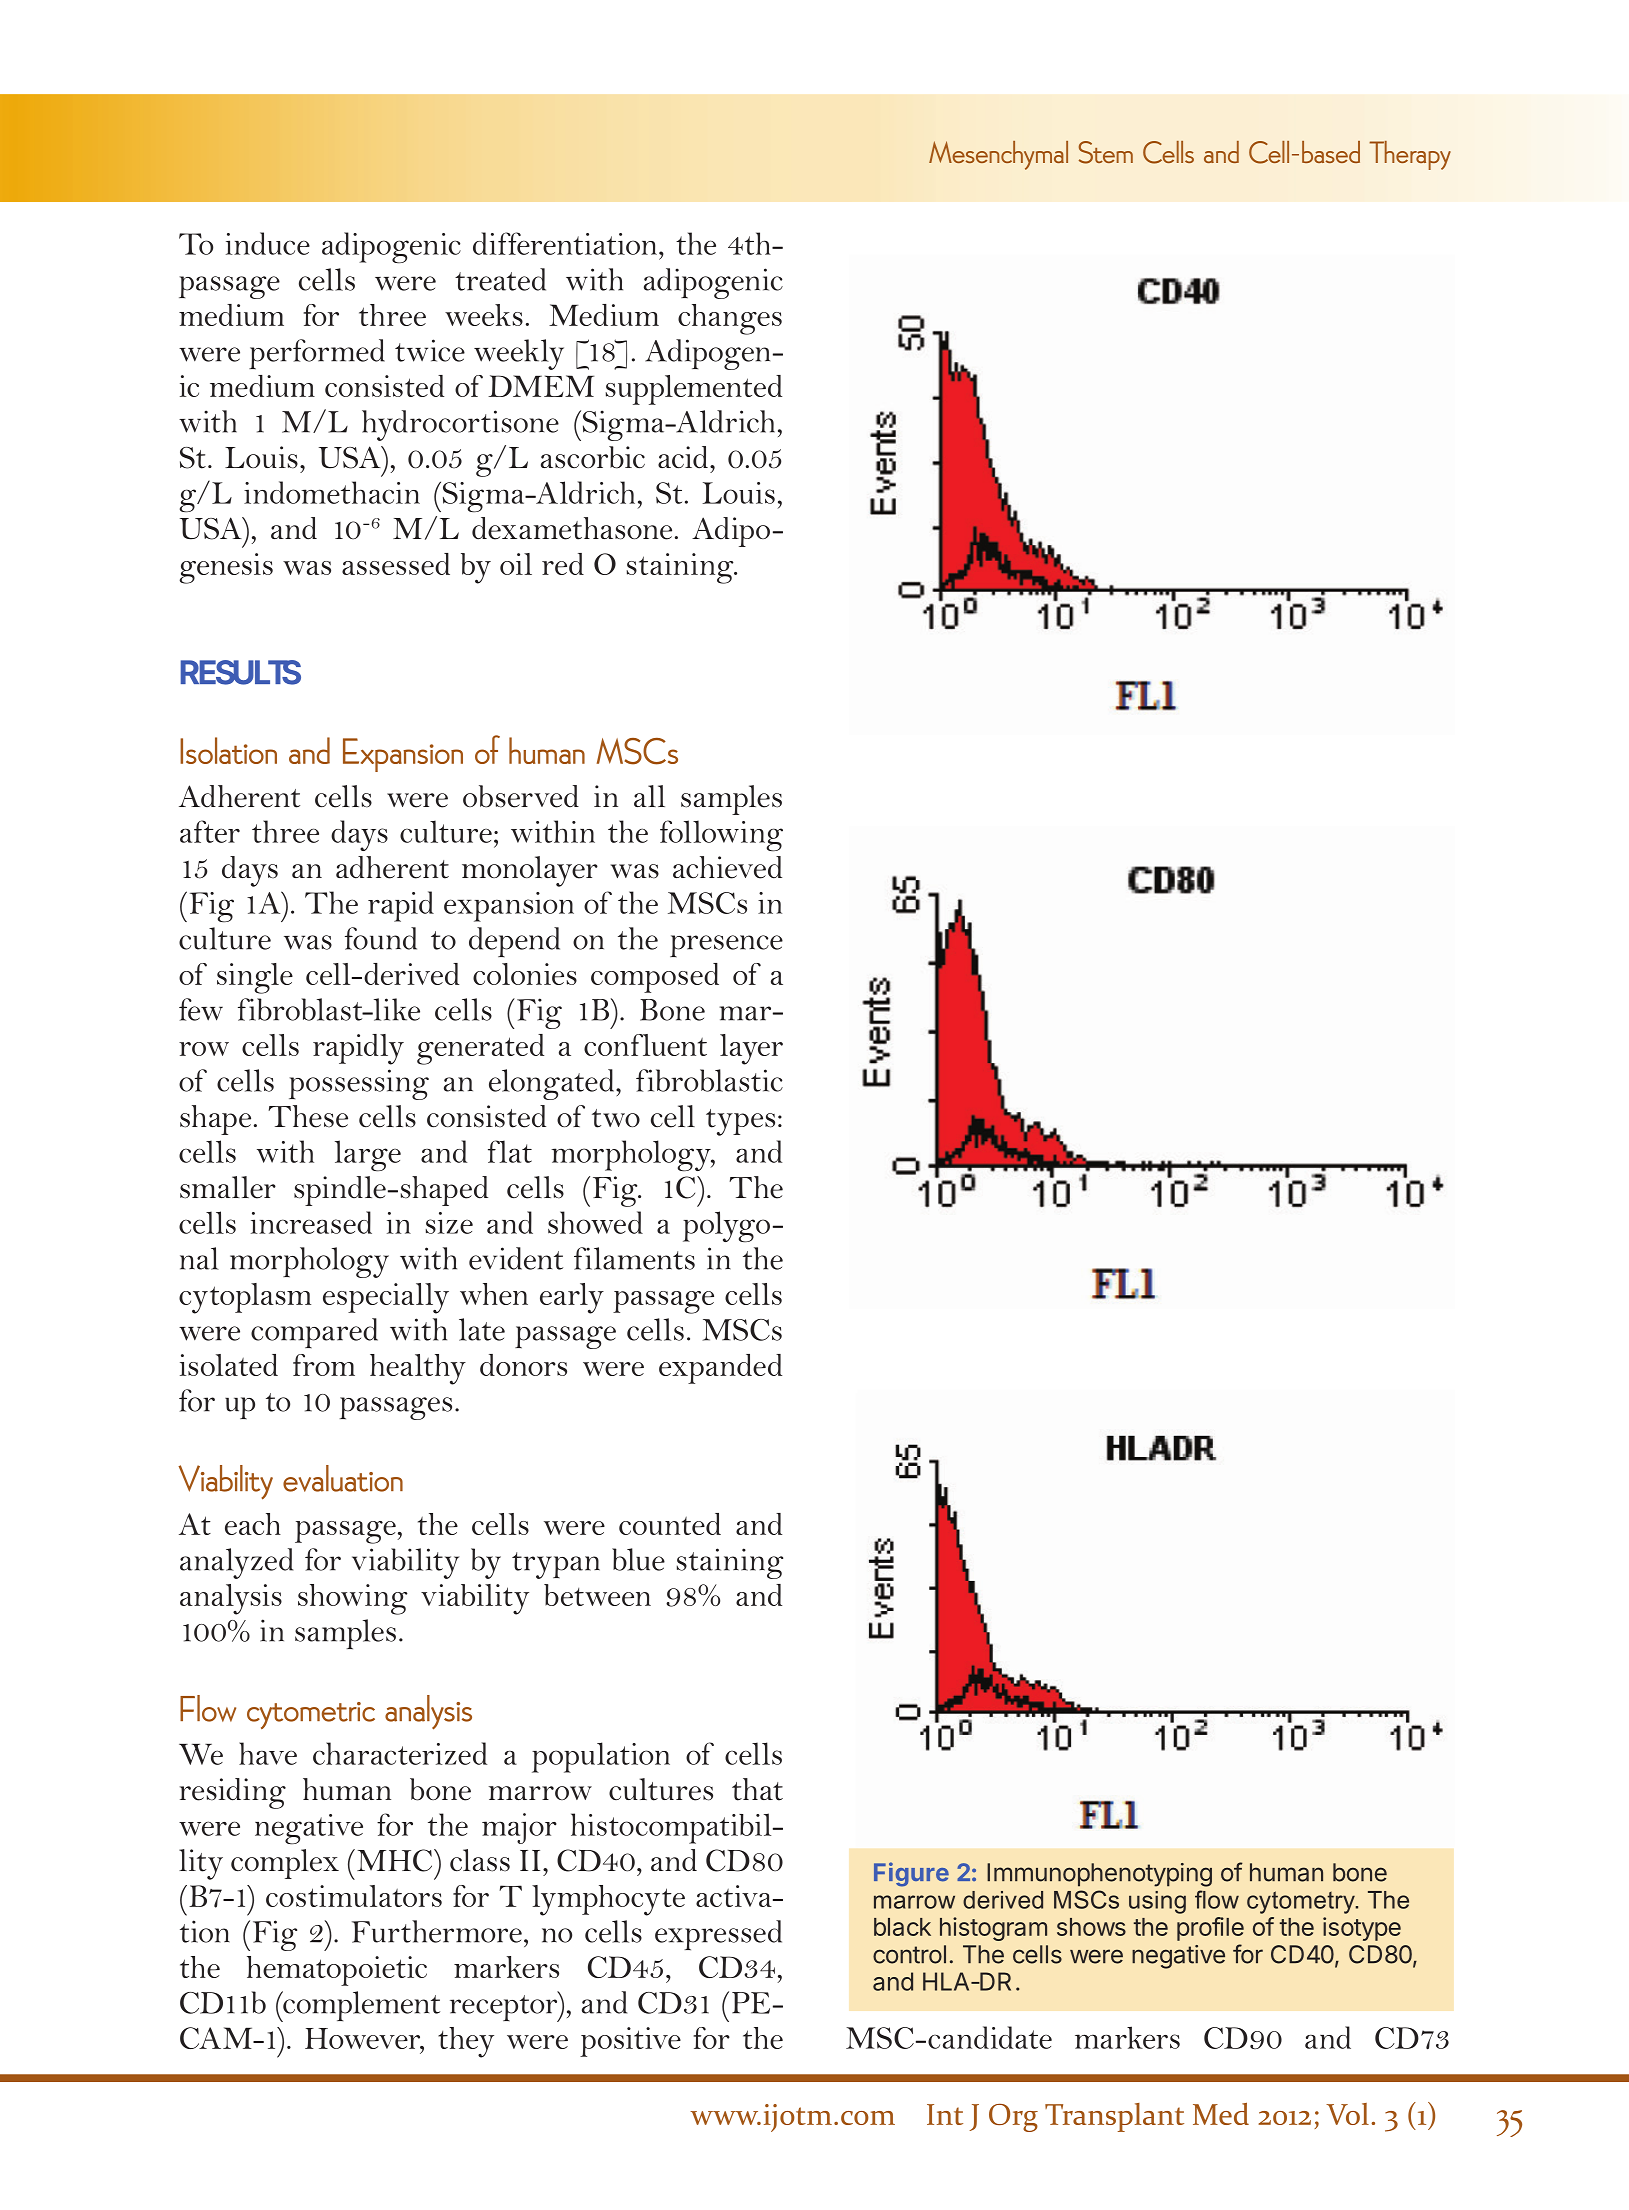 This screenshot has height=2210, width=1629. I want to click on Int, so click(945, 2114).
